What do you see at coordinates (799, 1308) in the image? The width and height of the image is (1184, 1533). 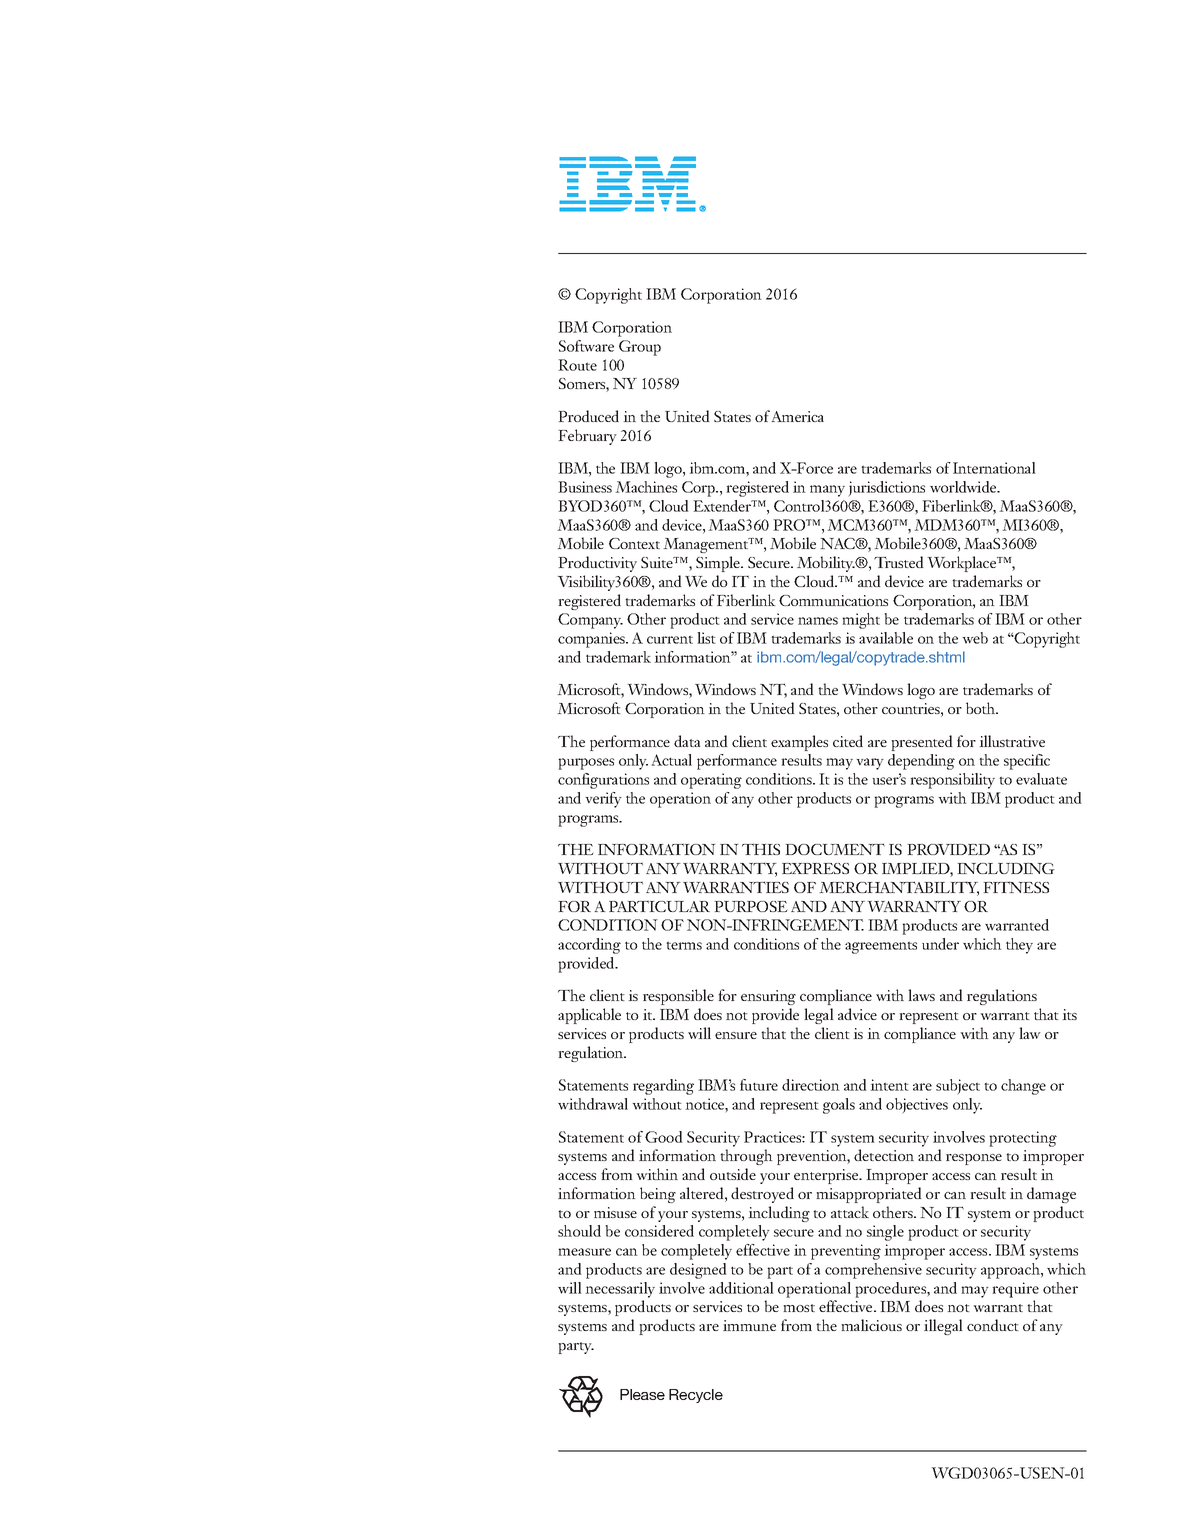 I see `most` at bounding box center [799, 1308].
